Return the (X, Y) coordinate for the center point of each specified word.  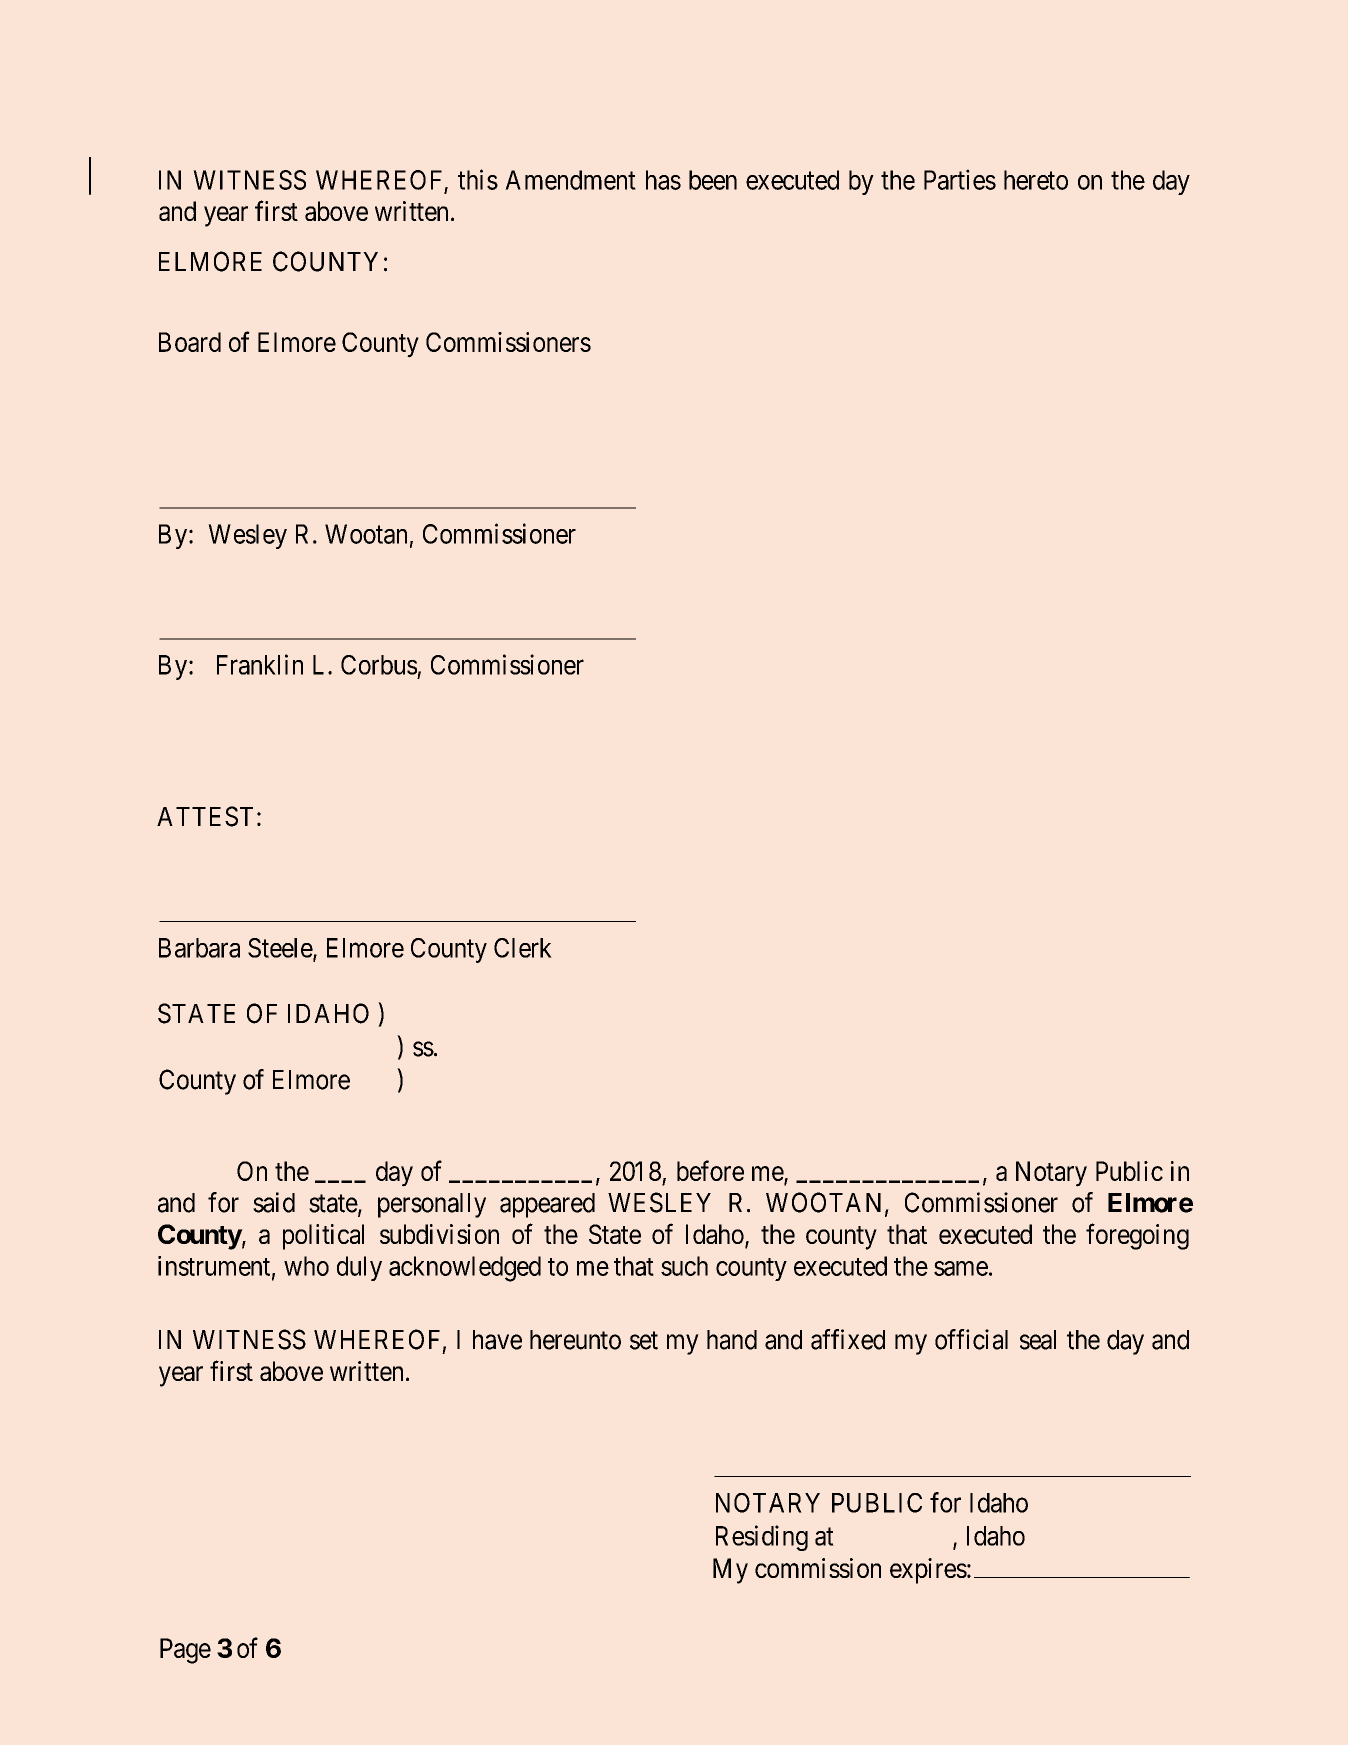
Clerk (523, 948)
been (713, 180)
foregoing (1137, 1236)
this (478, 179)
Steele (281, 949)
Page (185, 1651)
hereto (1036, 180)
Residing (762, 1538)
